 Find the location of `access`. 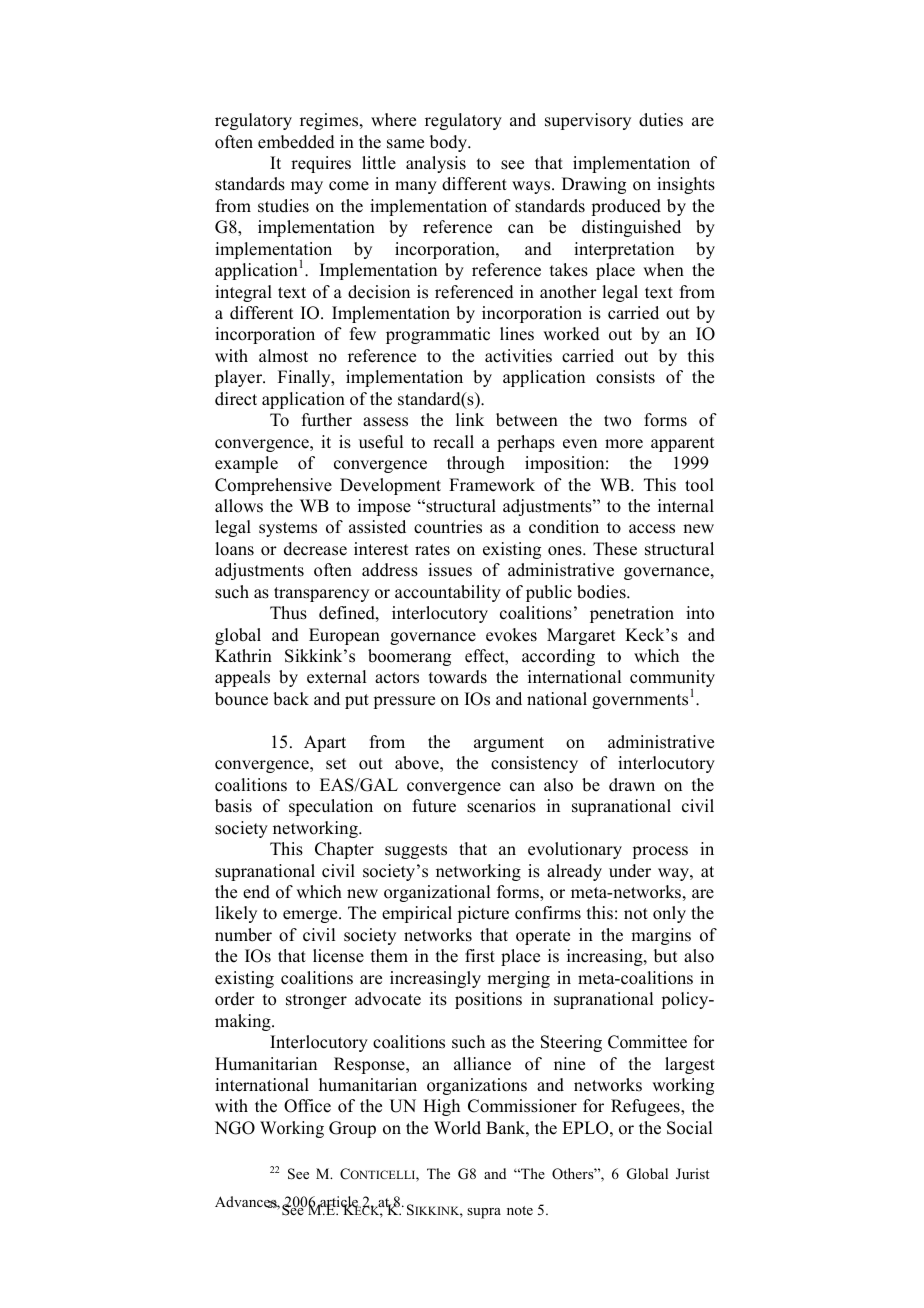

access is located at coordinates (652, 529).
